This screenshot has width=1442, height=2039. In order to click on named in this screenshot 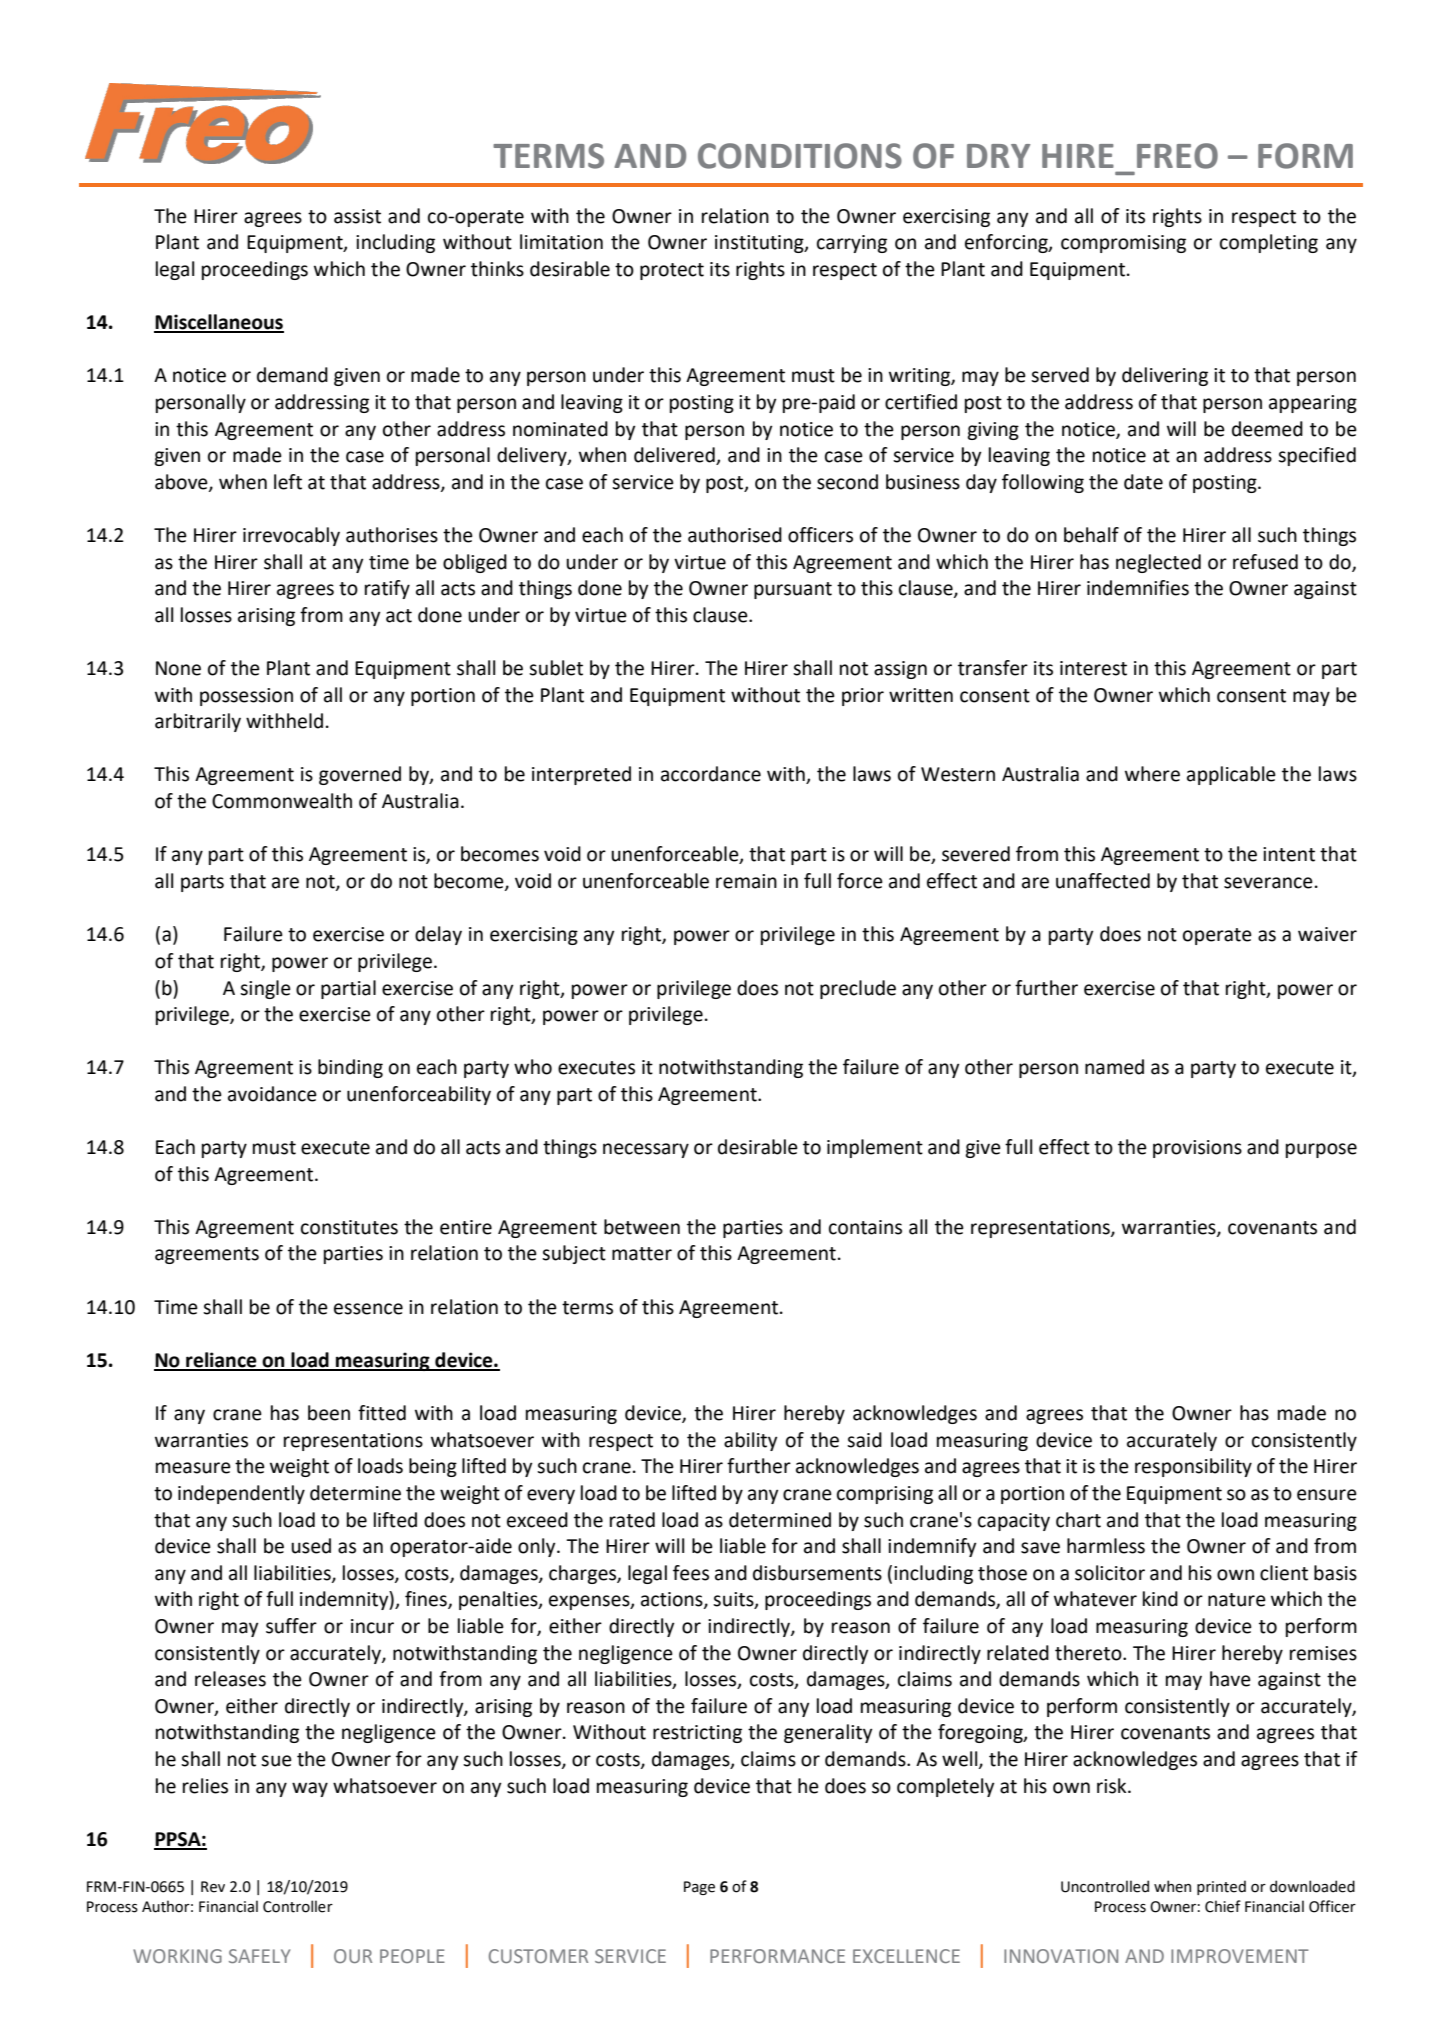, I will do `click(1114, 1067)`.
